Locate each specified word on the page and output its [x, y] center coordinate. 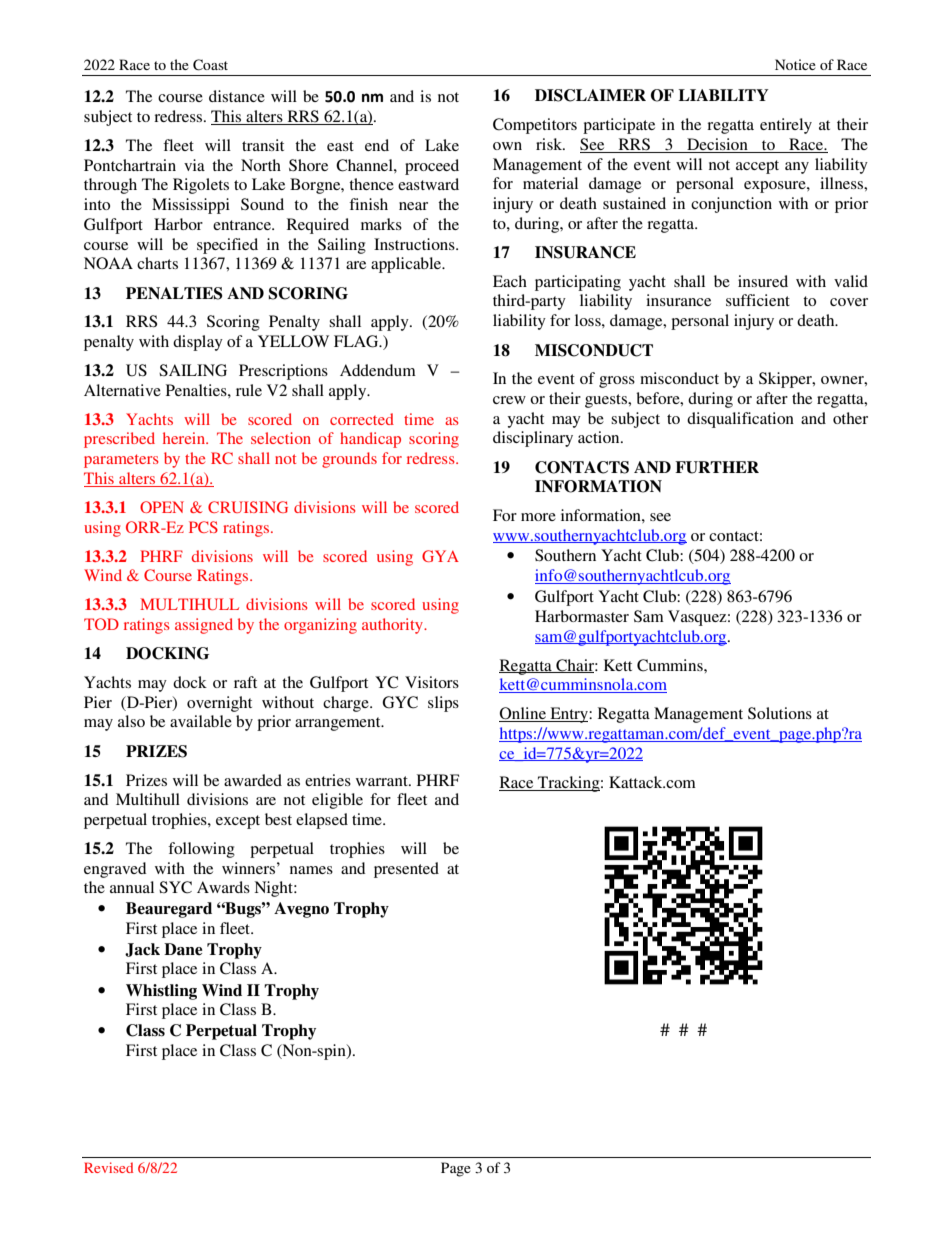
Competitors [535, 126]
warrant [383, 781]
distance [237, 96]
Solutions [780, 713]
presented [406, 870]
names [311, 870]
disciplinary [533, 439]
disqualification [740, 420]
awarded [253, 780]
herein [185, 438]
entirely [786, 126]
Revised [108, 1167]
